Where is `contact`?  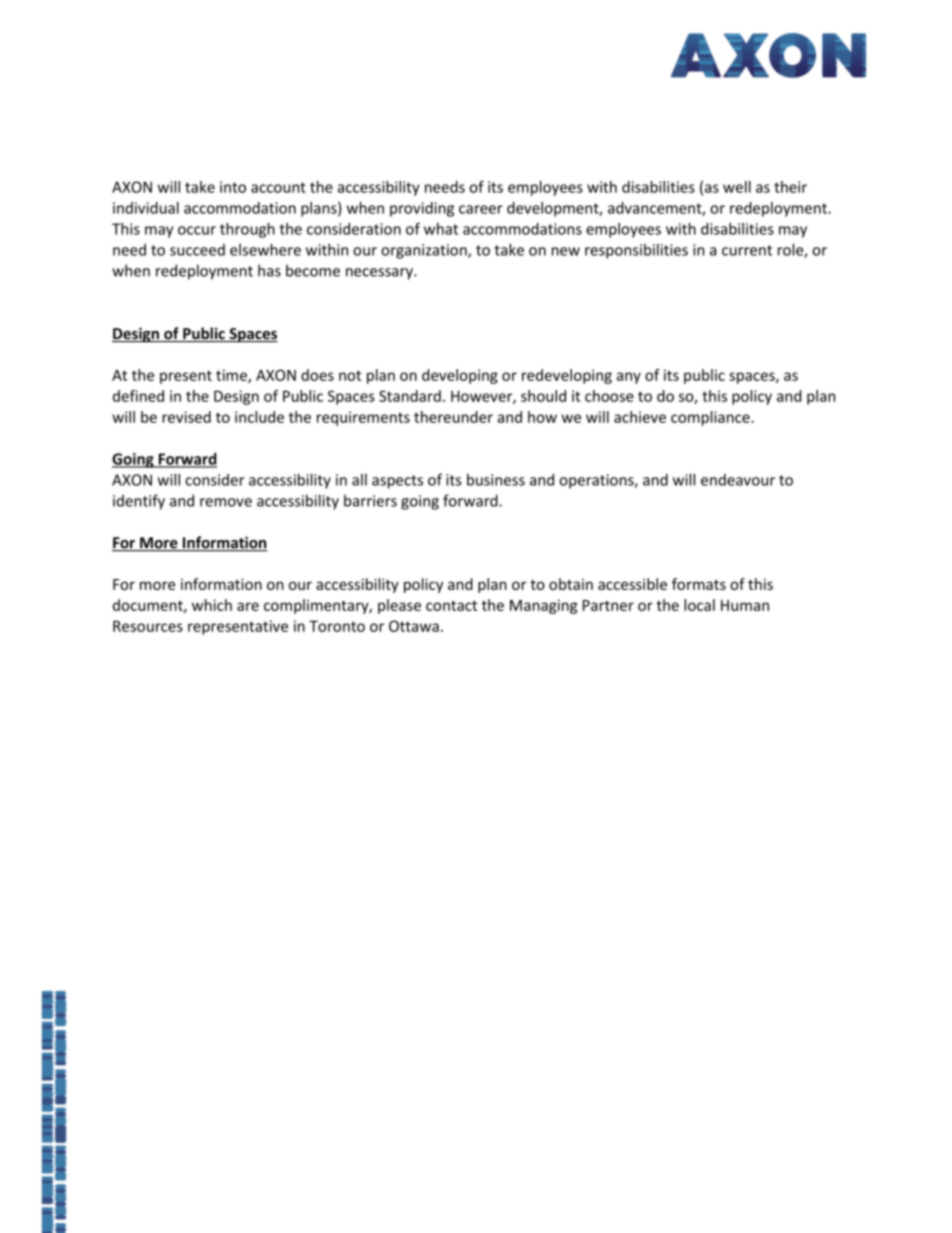 contact is located at coordinates (451, 605).
